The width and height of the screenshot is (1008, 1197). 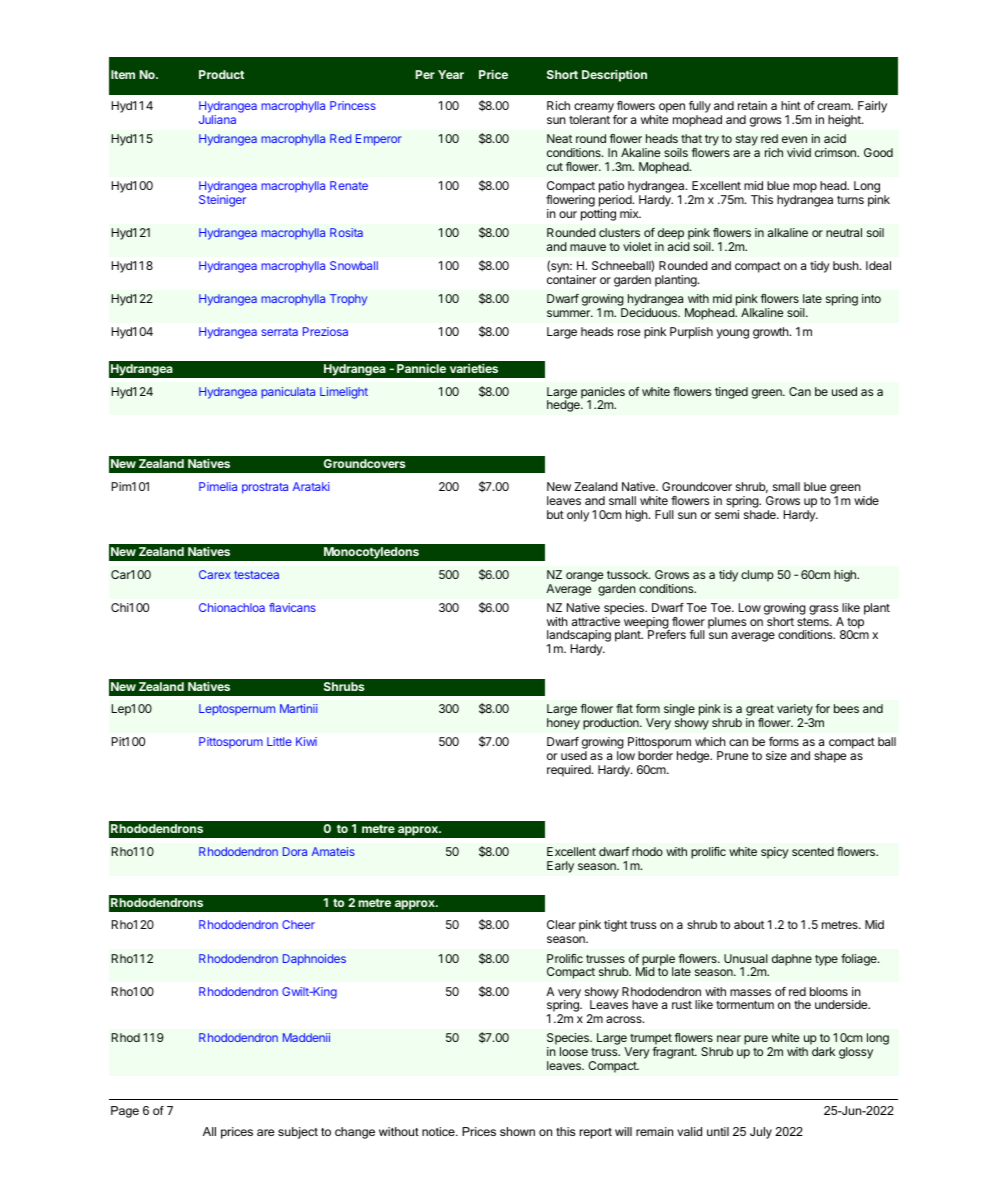 What do you see at coordinates (474, 368) in the screenshot?
I see `varieties` at bounding box center [474, 368].
